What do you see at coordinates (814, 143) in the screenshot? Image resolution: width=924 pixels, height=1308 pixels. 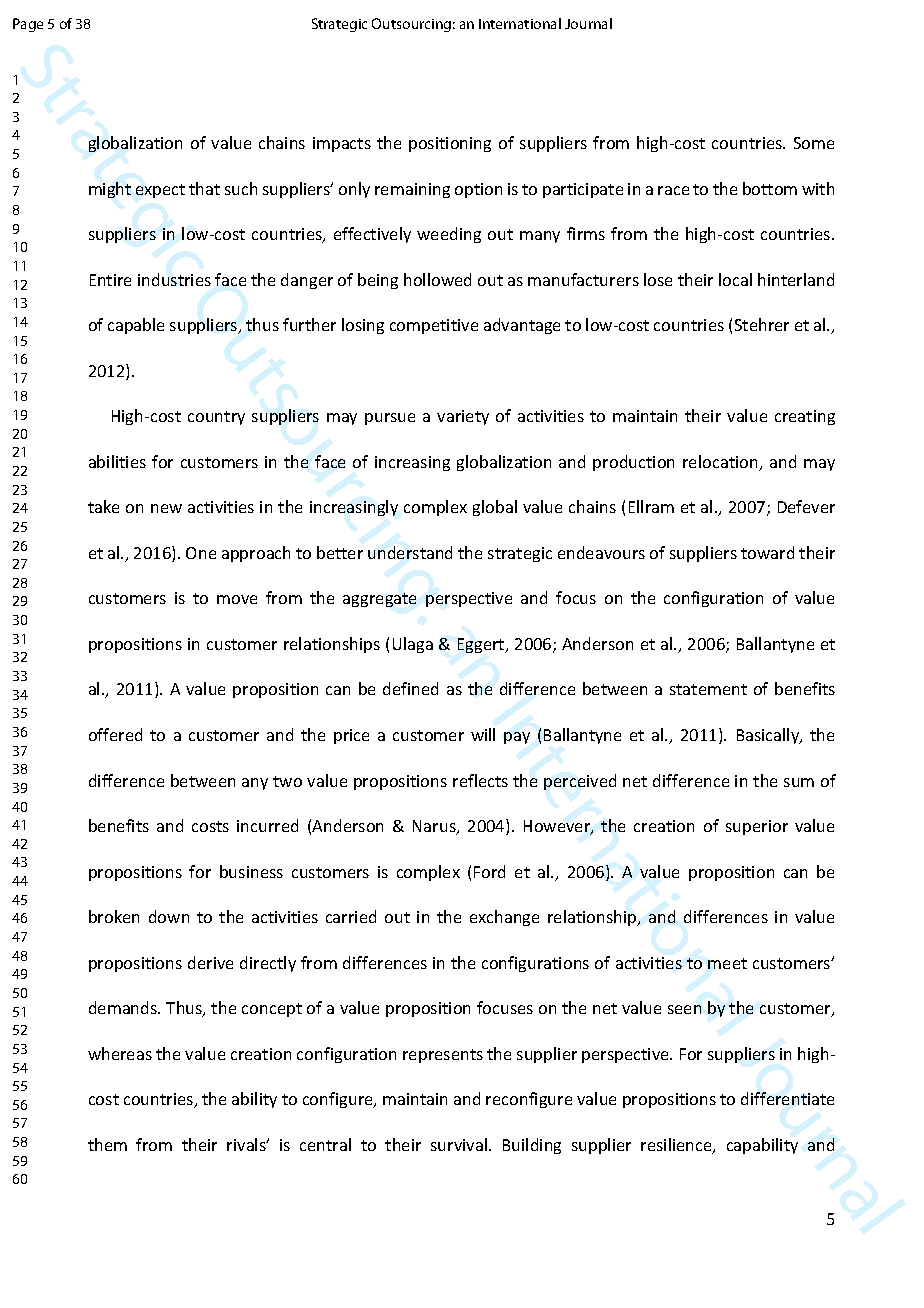 I see `Some` at bounding box center [814, 143].
